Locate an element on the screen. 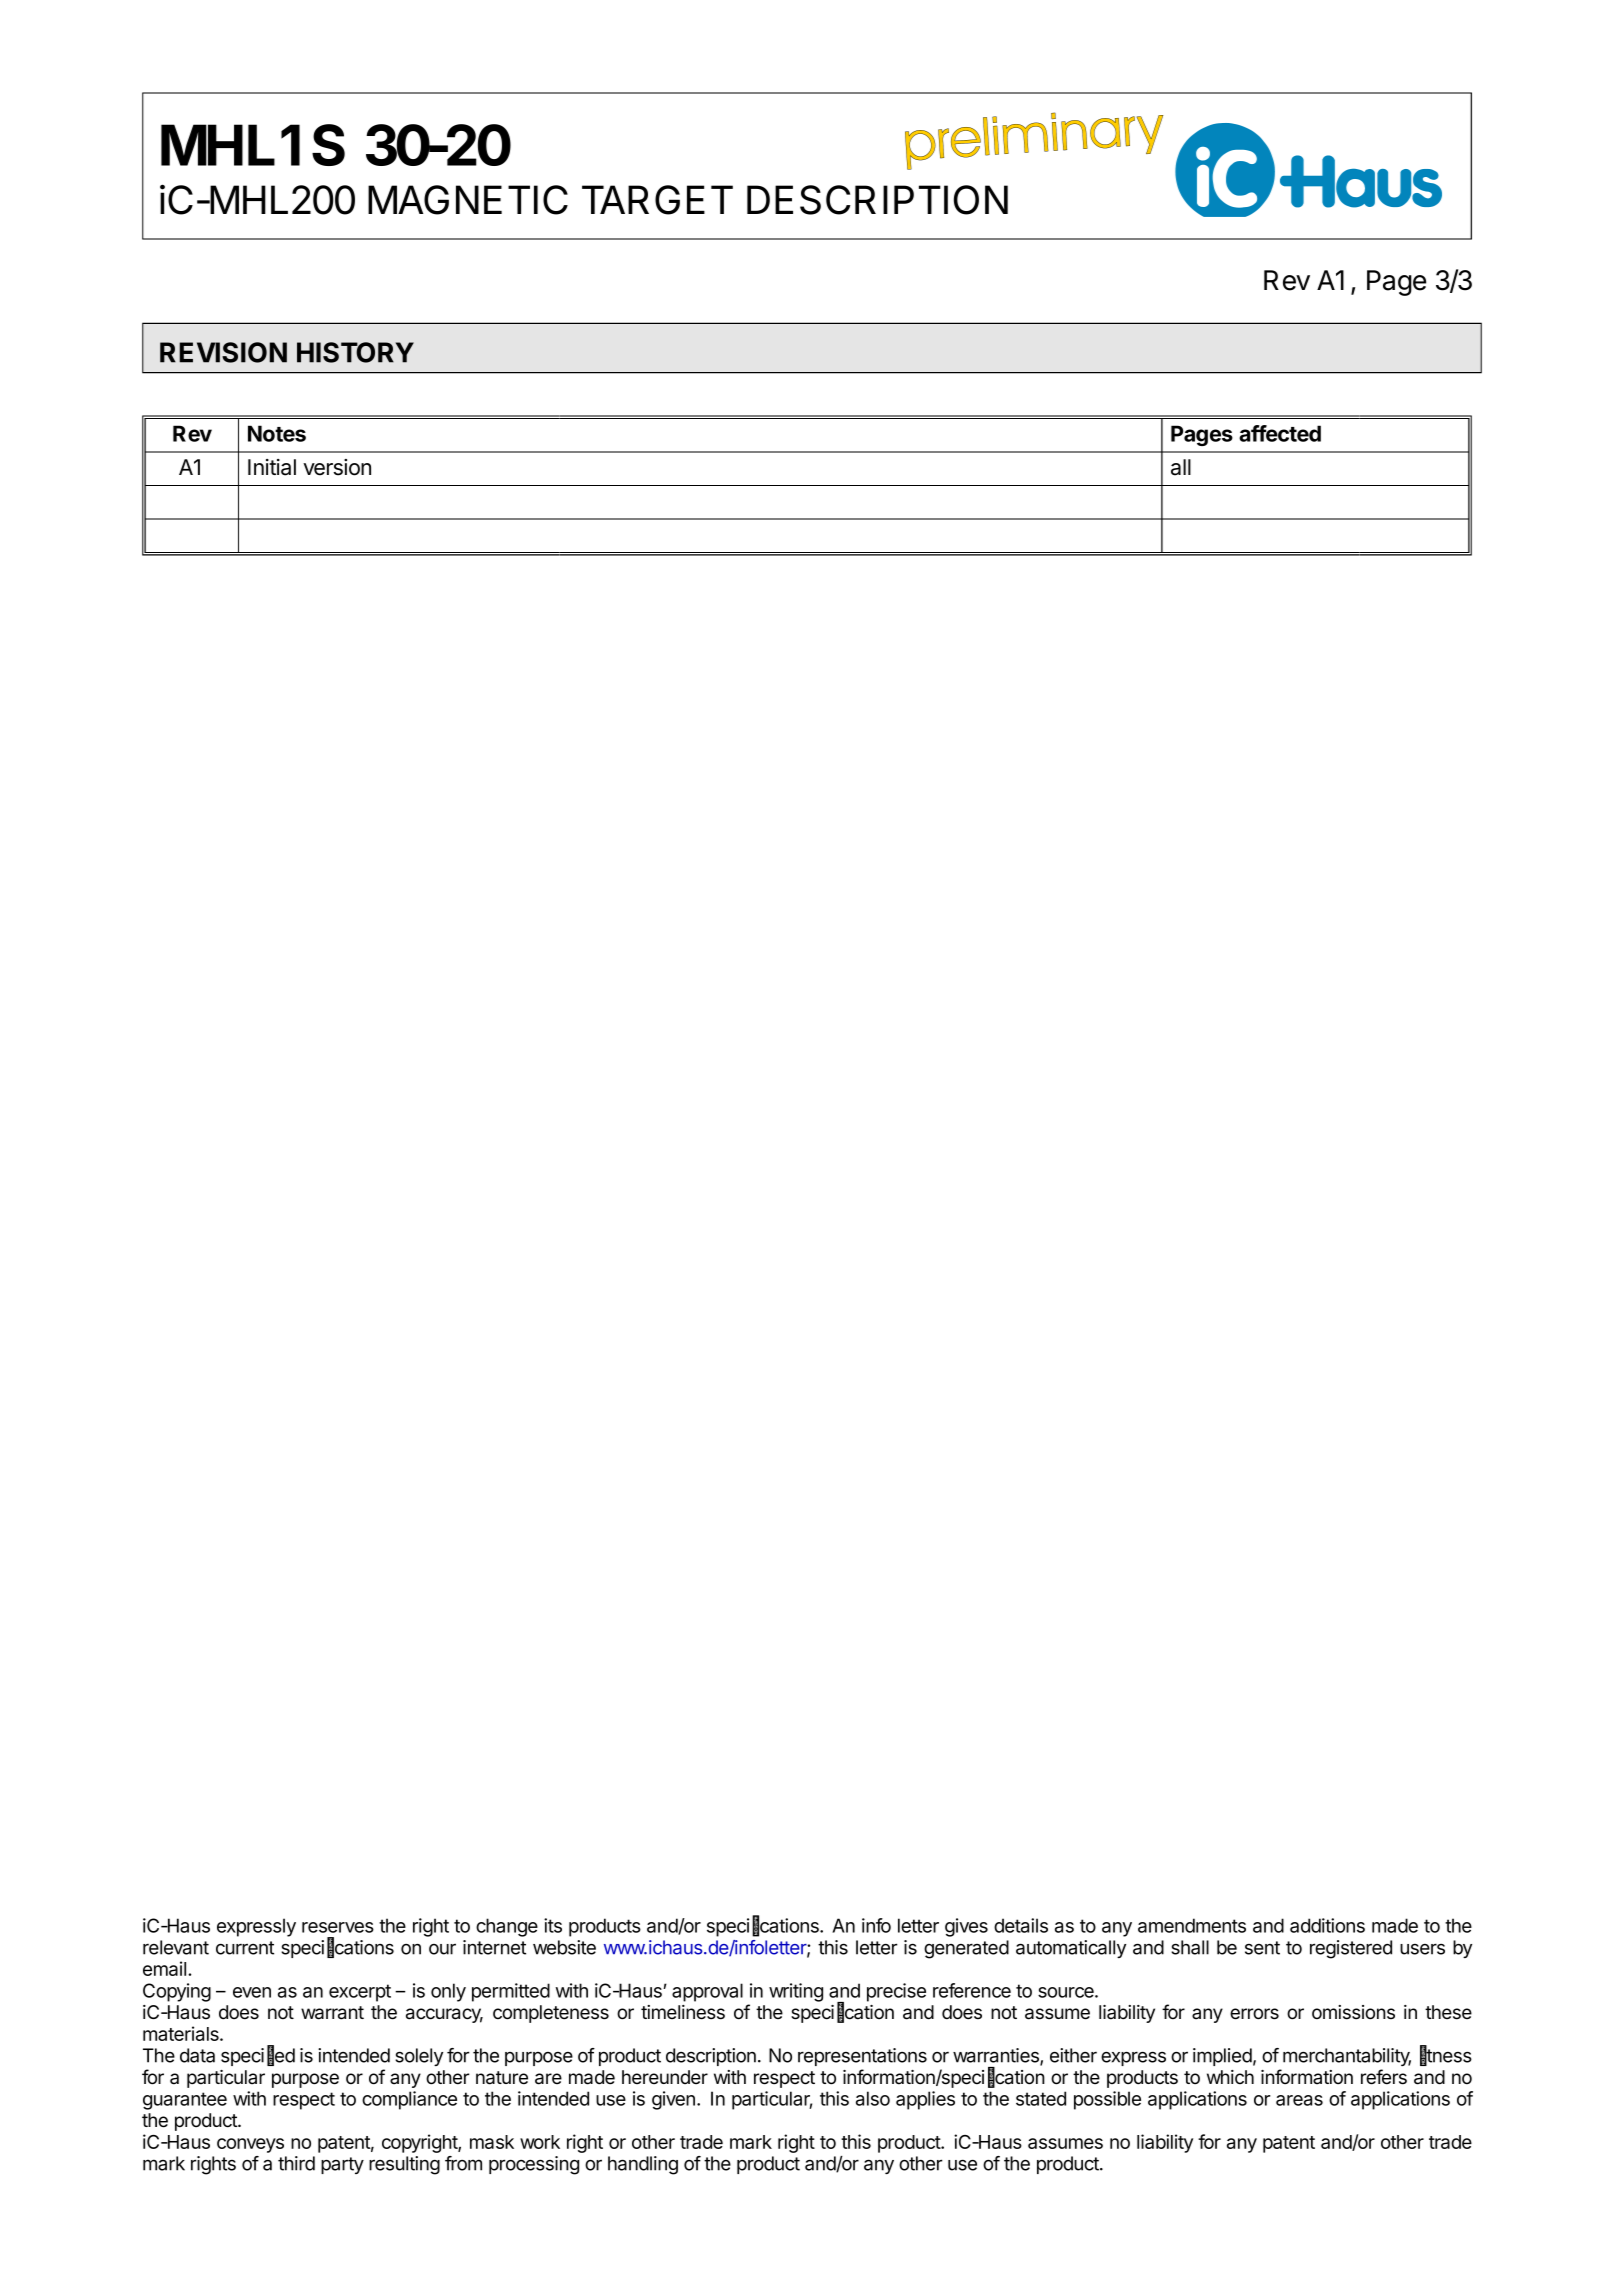 This screenshot has height=2283, width=1610. HISTORY is located at coordinates (355, 352).
